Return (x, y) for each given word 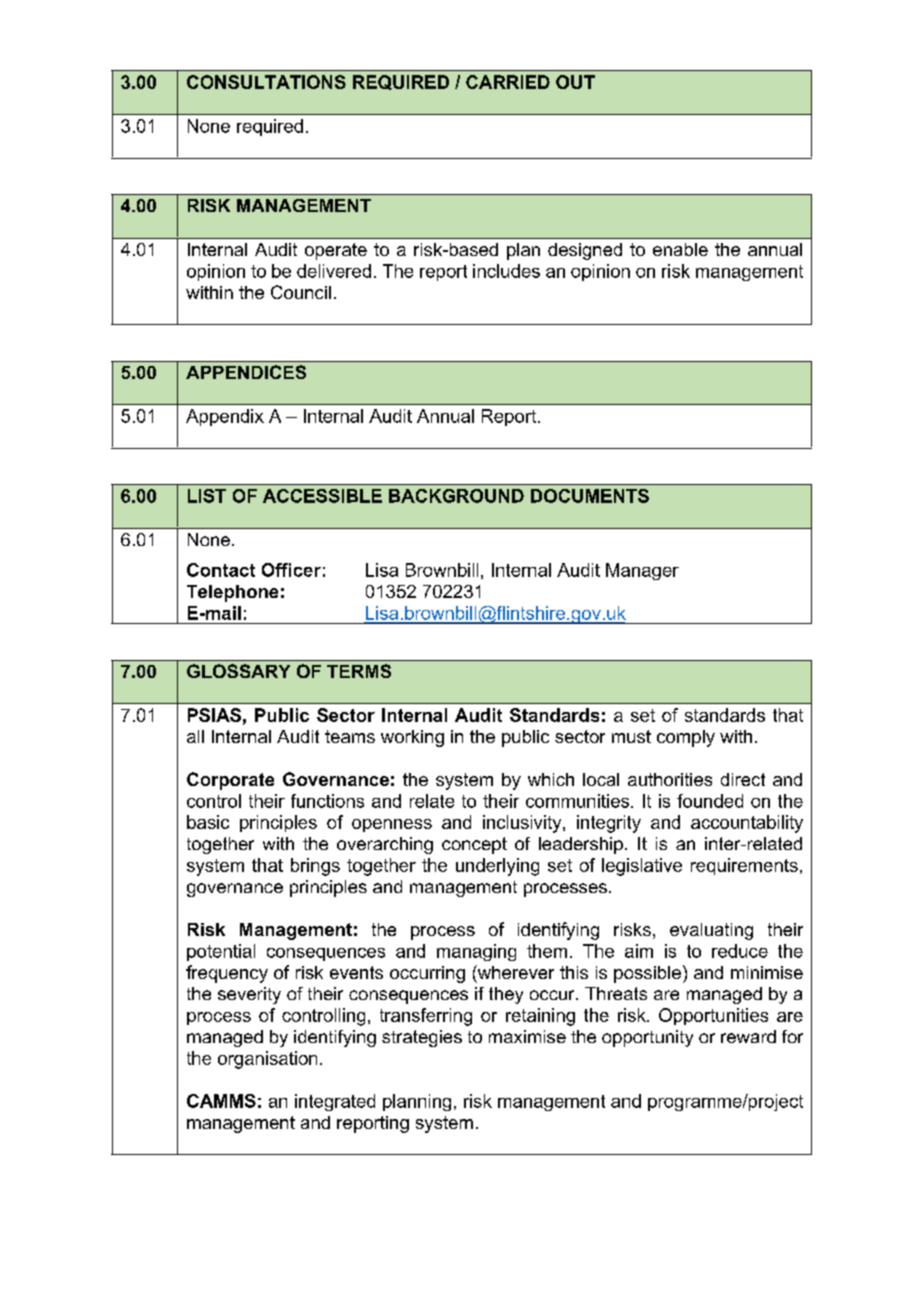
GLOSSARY (238, 671)
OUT (575, 82)
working (412, 738)
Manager (642, 571)
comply (686, 738)
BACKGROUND (456, 496)
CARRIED (508, 82)
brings (315, 867)
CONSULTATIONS (266, 82)
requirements (744, 866)
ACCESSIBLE (322, 496)
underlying (497, 867)
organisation (267, 1060)
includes (506, 271)
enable (680, 249)
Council (301, 292)
